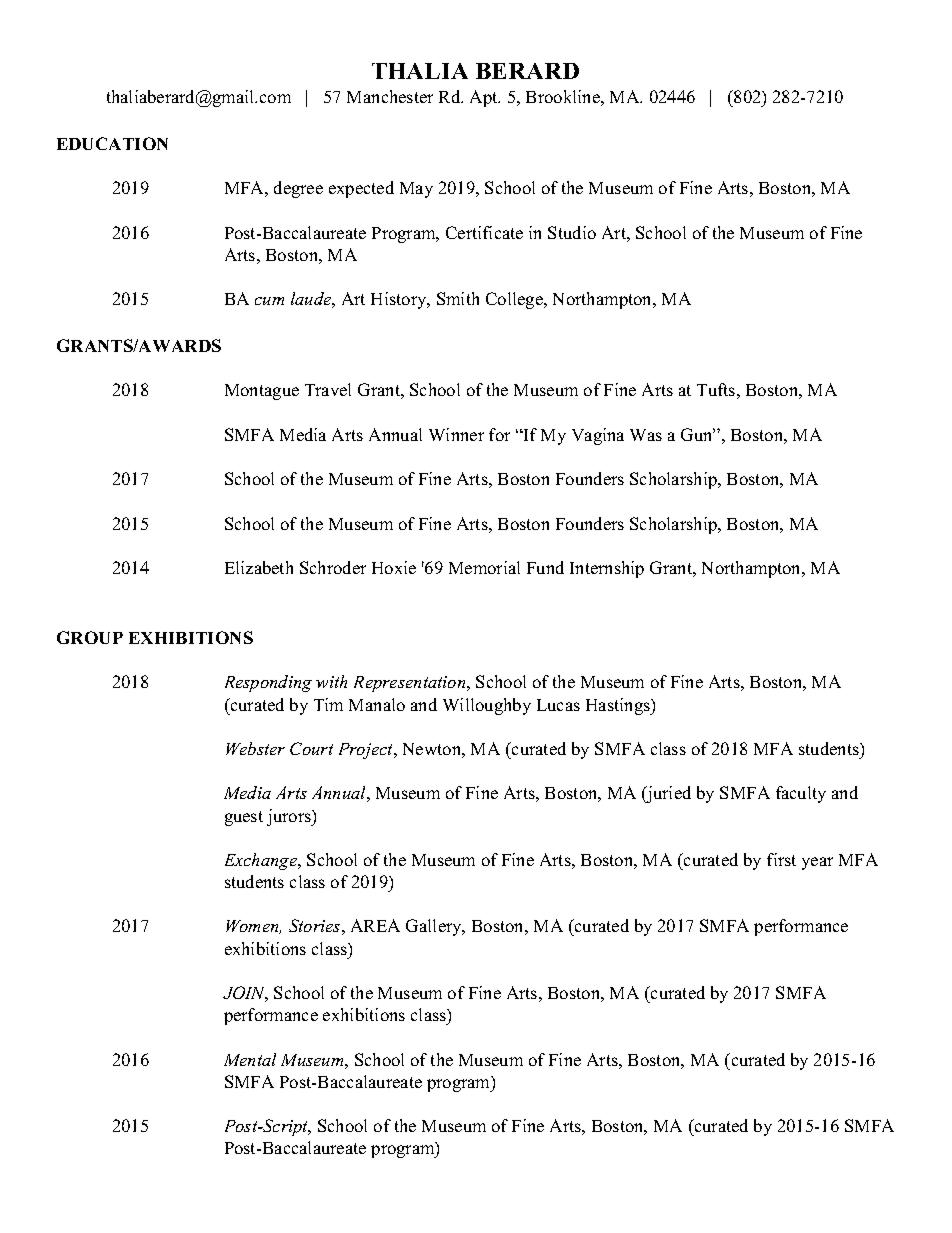 The width and height of the screenshot is (952, 1233). Describe the element at coordinates (484, 567) in the screenshot. I see `Memorial` at that location.
